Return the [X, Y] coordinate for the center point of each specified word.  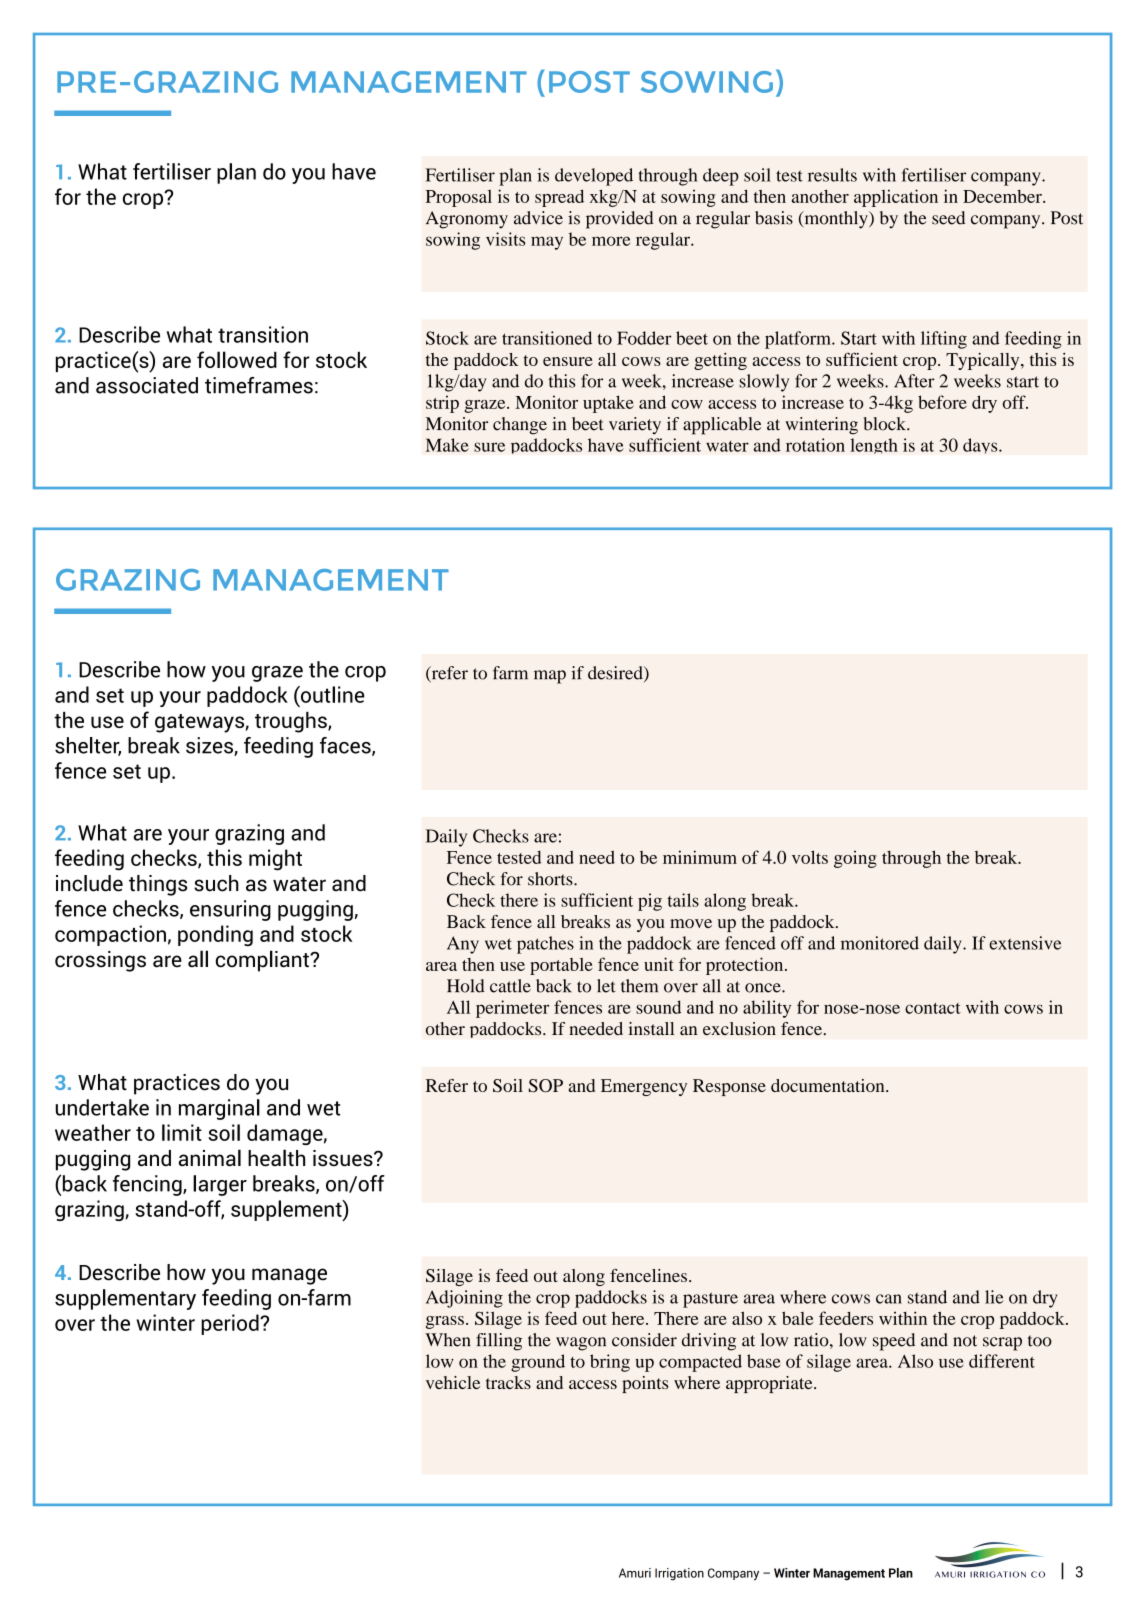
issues [344, 1158]
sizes [210, 746]
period [231, 1324]
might [275, 860]
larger [220, 1185]
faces [346, 746]
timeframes [259, 385]
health [276, 1158]
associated [147, 385]
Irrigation [679, 1574]
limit [182, 1132]
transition [263, 334]
